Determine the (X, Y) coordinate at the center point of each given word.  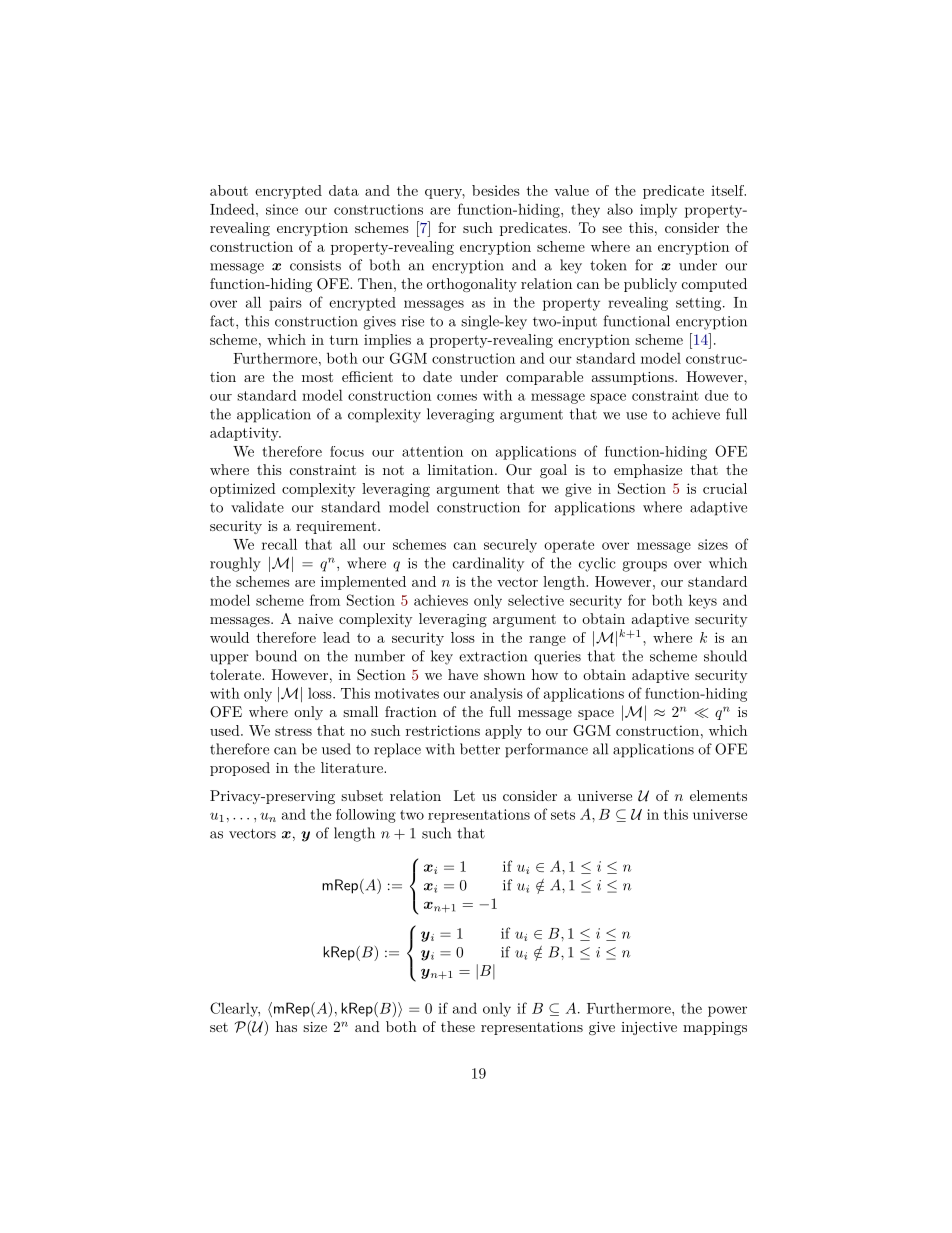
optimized (243, 490)
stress (293, 731)
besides (496, 190)
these (458, 1026)
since (282, 209)
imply (658, 210)
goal (553, 471)
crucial (725, 488)
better (480, 749)
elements (718, 795)
